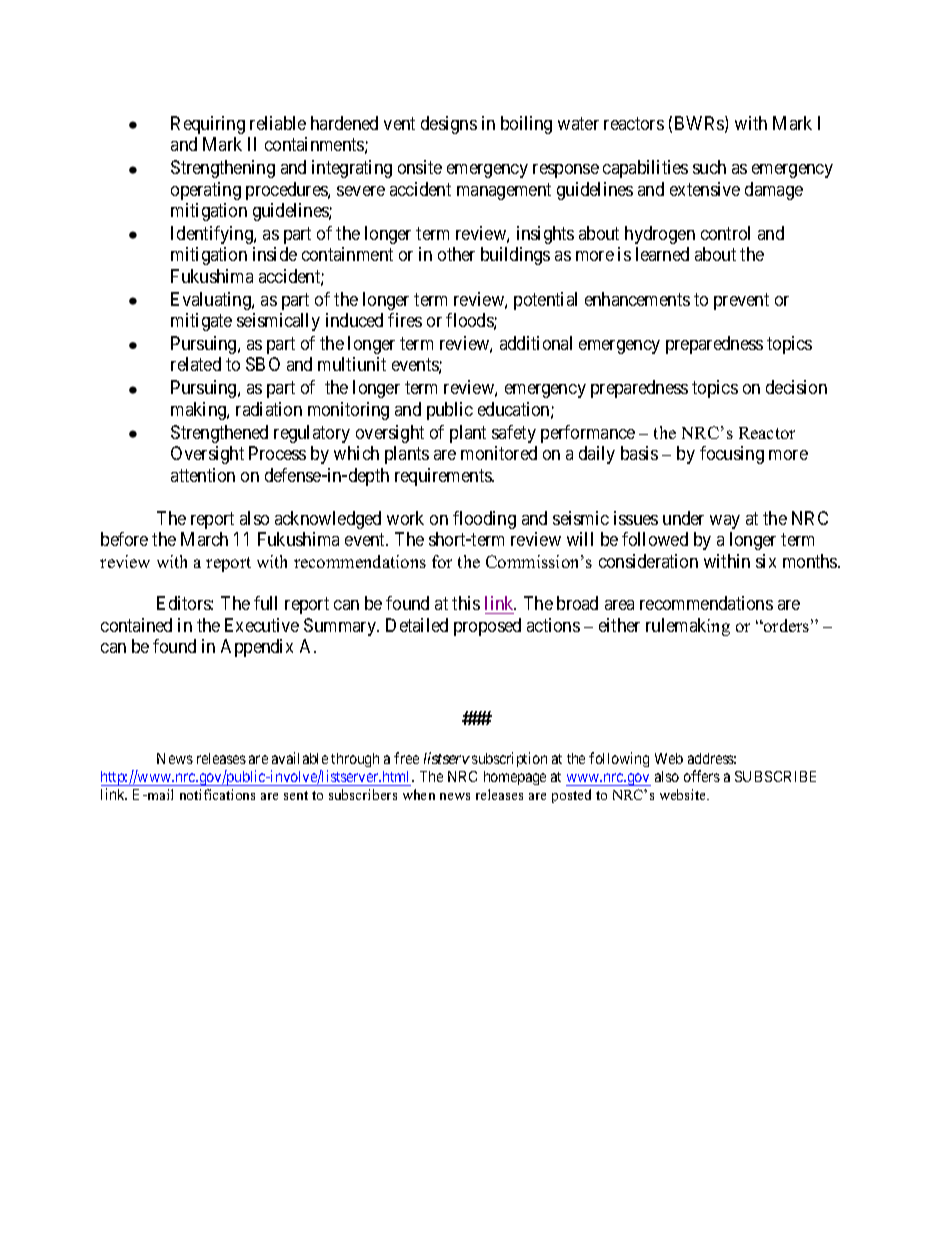  Describe the element at coordinates (702, 776) in the page. I see `offers` at that location.
